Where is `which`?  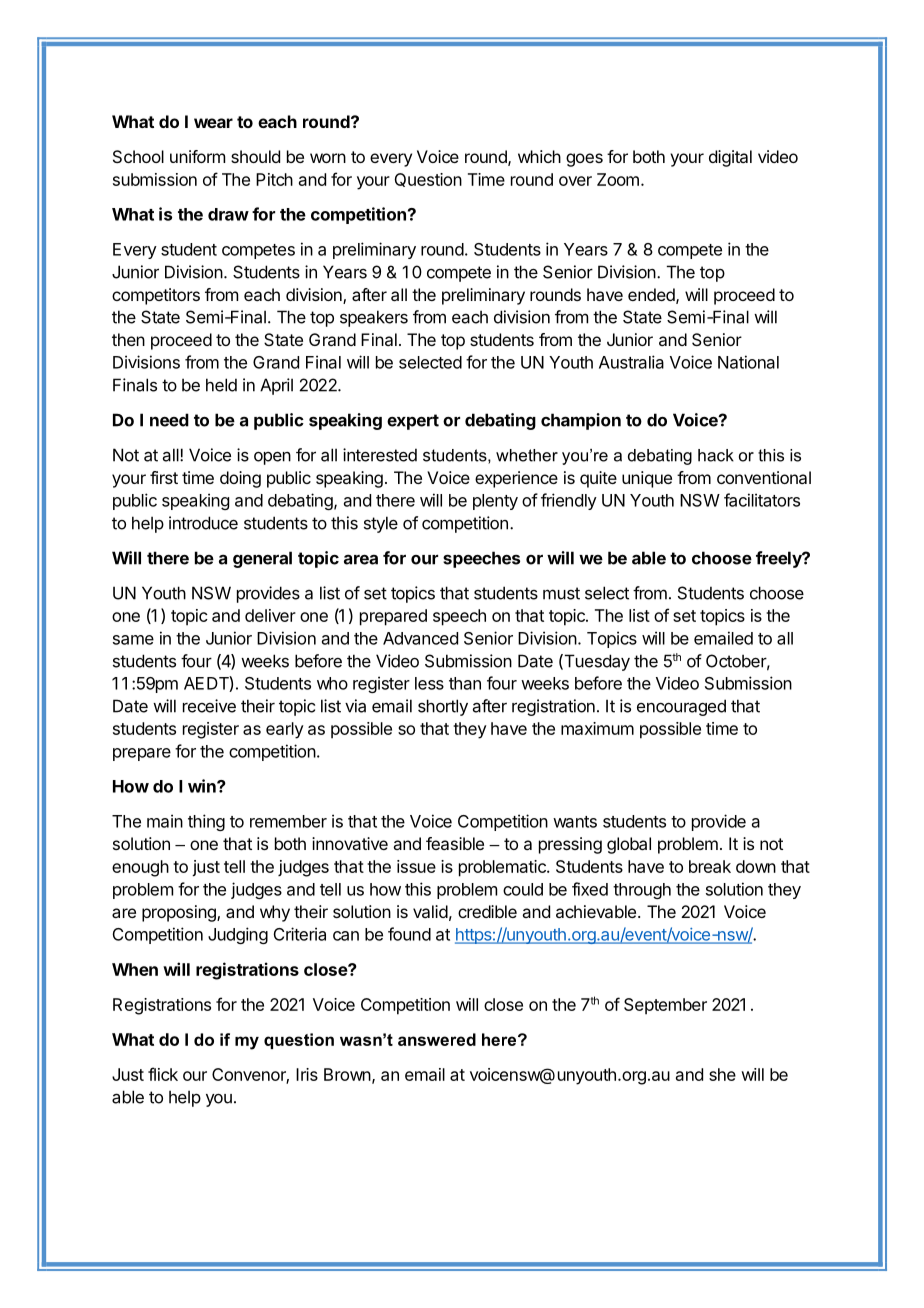
which is located at coordinates (539, 156).
